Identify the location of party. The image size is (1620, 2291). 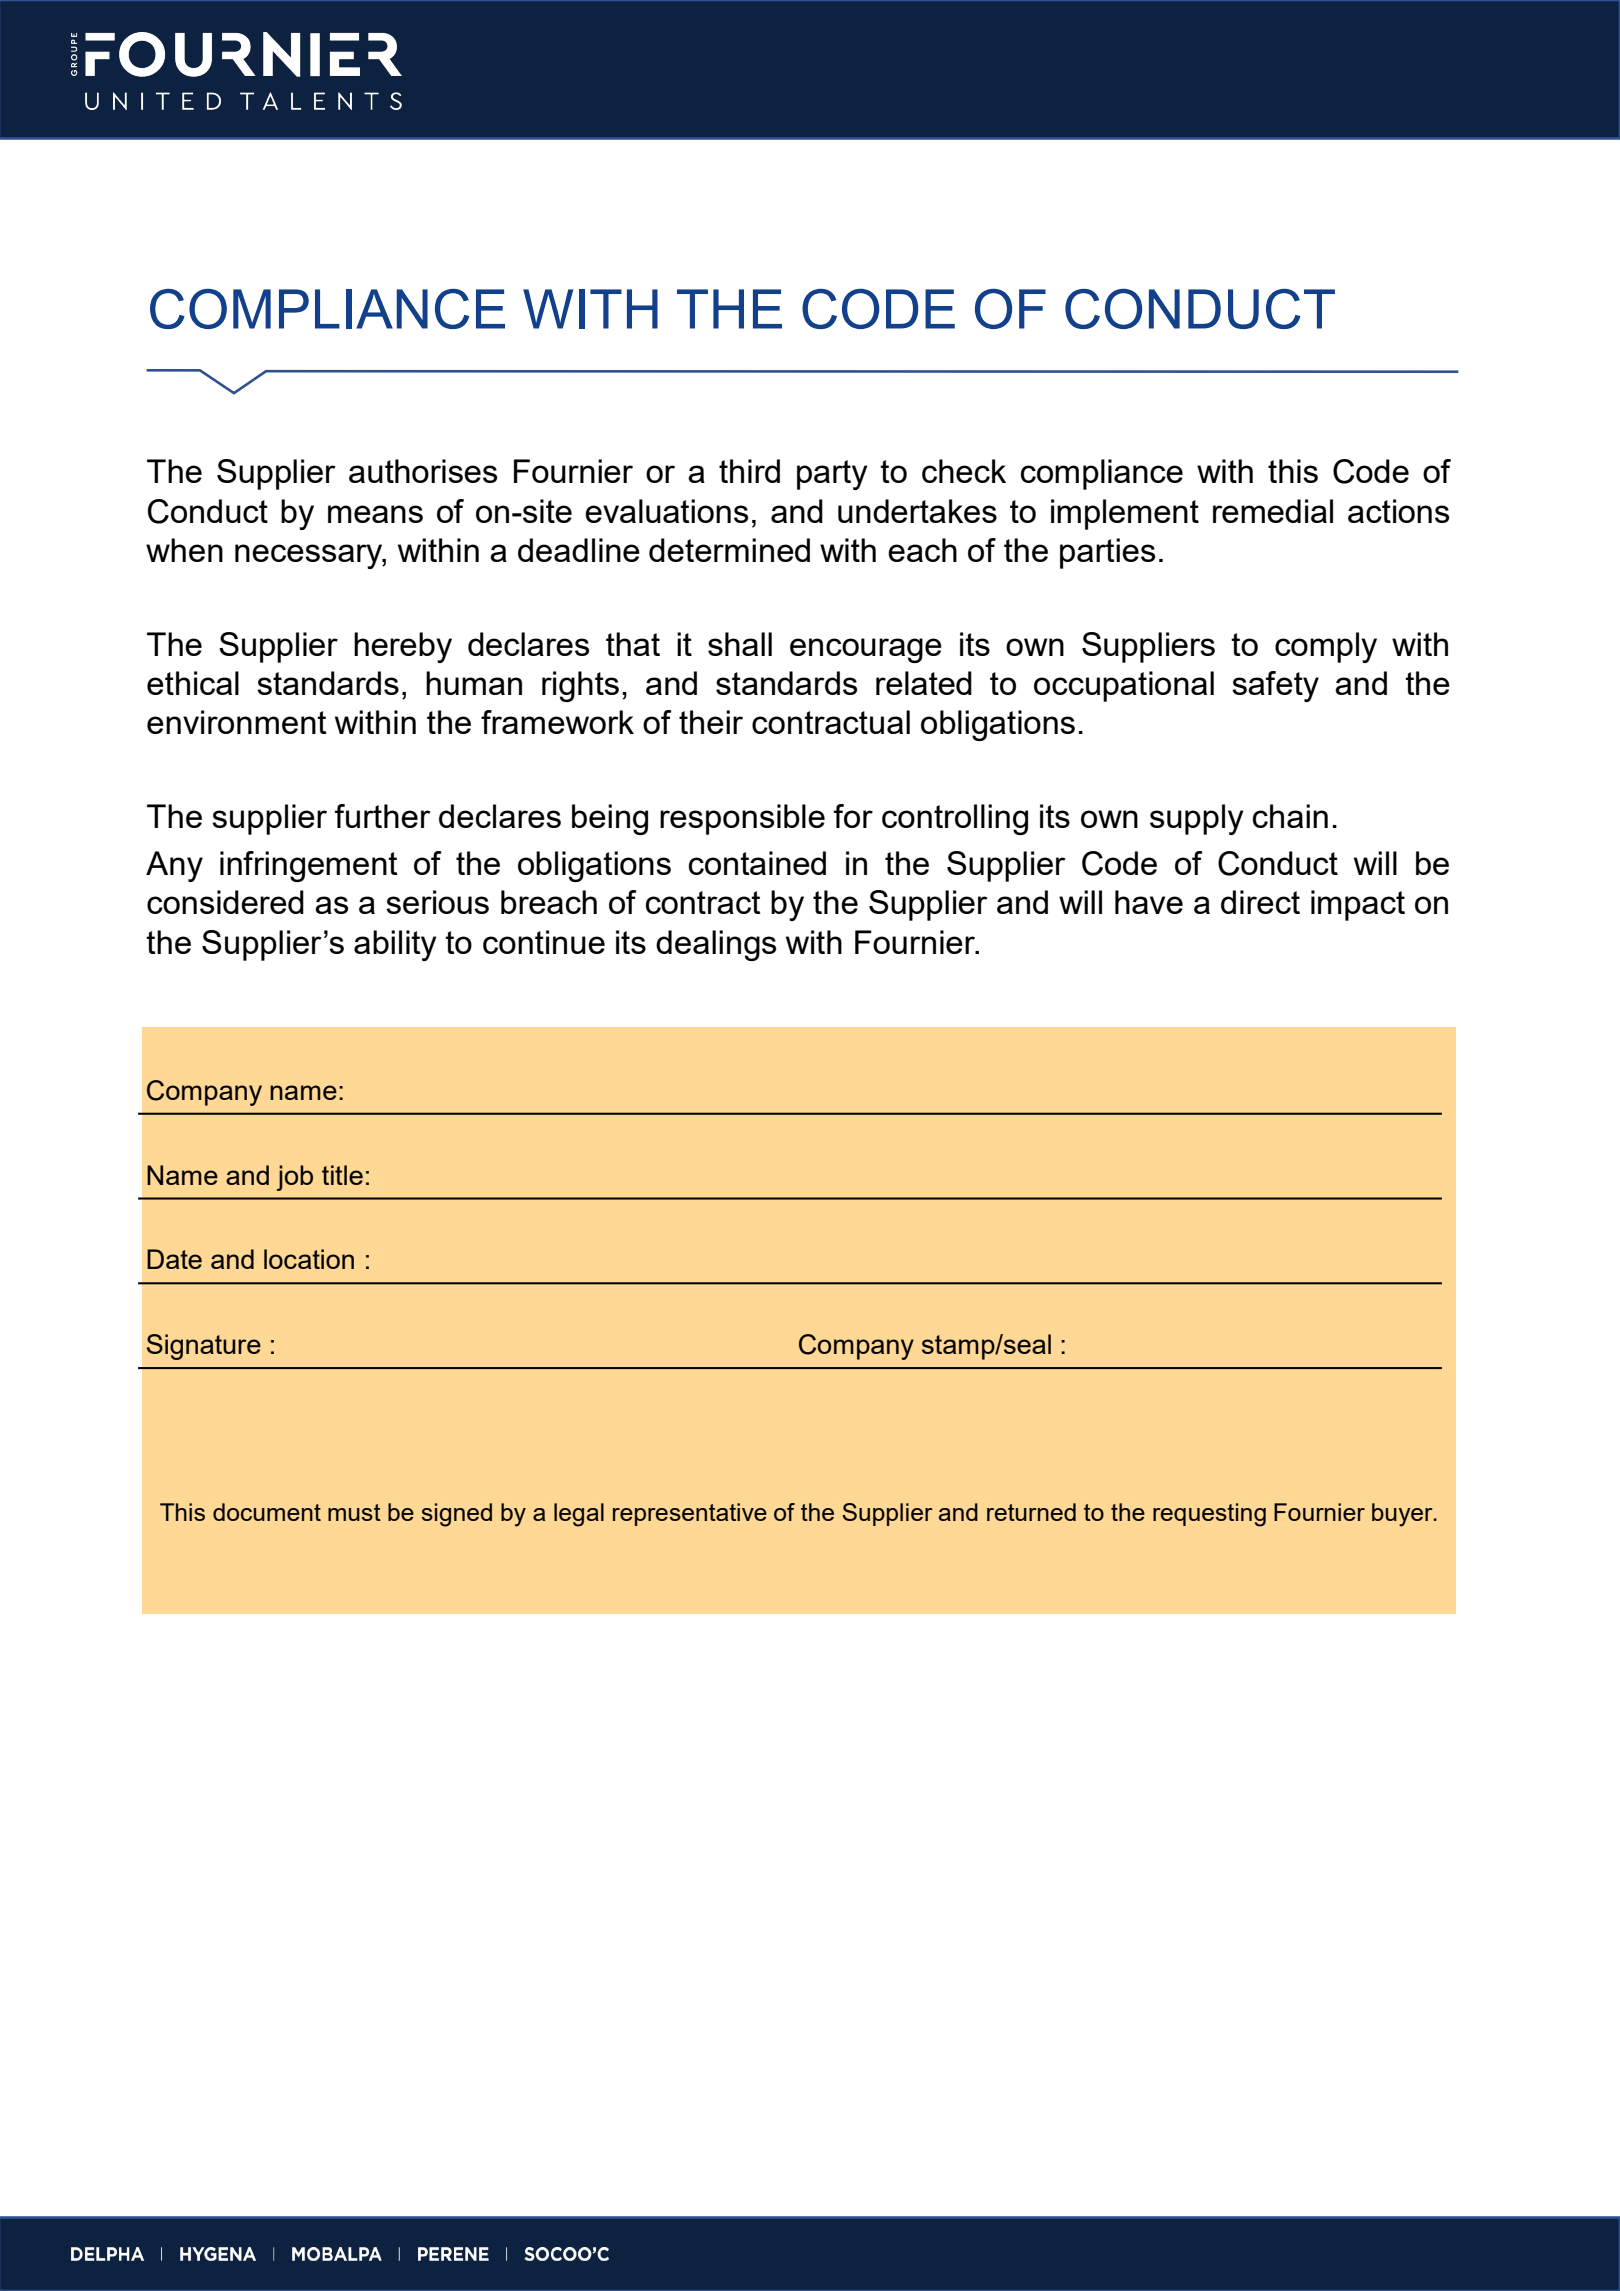
(832, 475).
